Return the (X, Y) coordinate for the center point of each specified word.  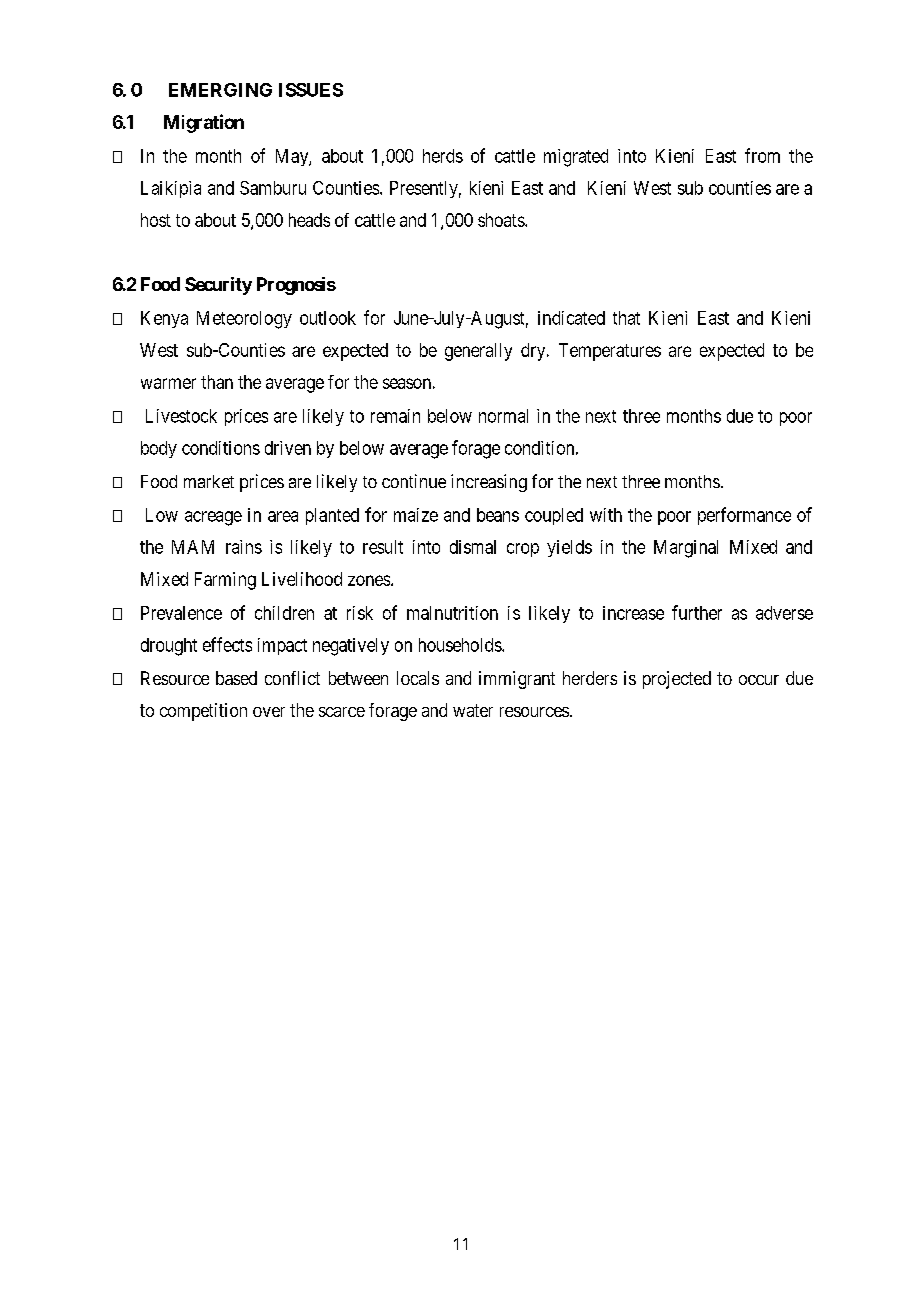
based (236, 678)
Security (218, 286)
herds (443, 156)
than (217, 382)
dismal (473, 547)
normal (503, 416)
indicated (571, 318)
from (762, 155)
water (473, 710)
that (626, 318)
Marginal (686, 549)
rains (244, 547)
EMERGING (220, 90)
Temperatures (610, 352)
